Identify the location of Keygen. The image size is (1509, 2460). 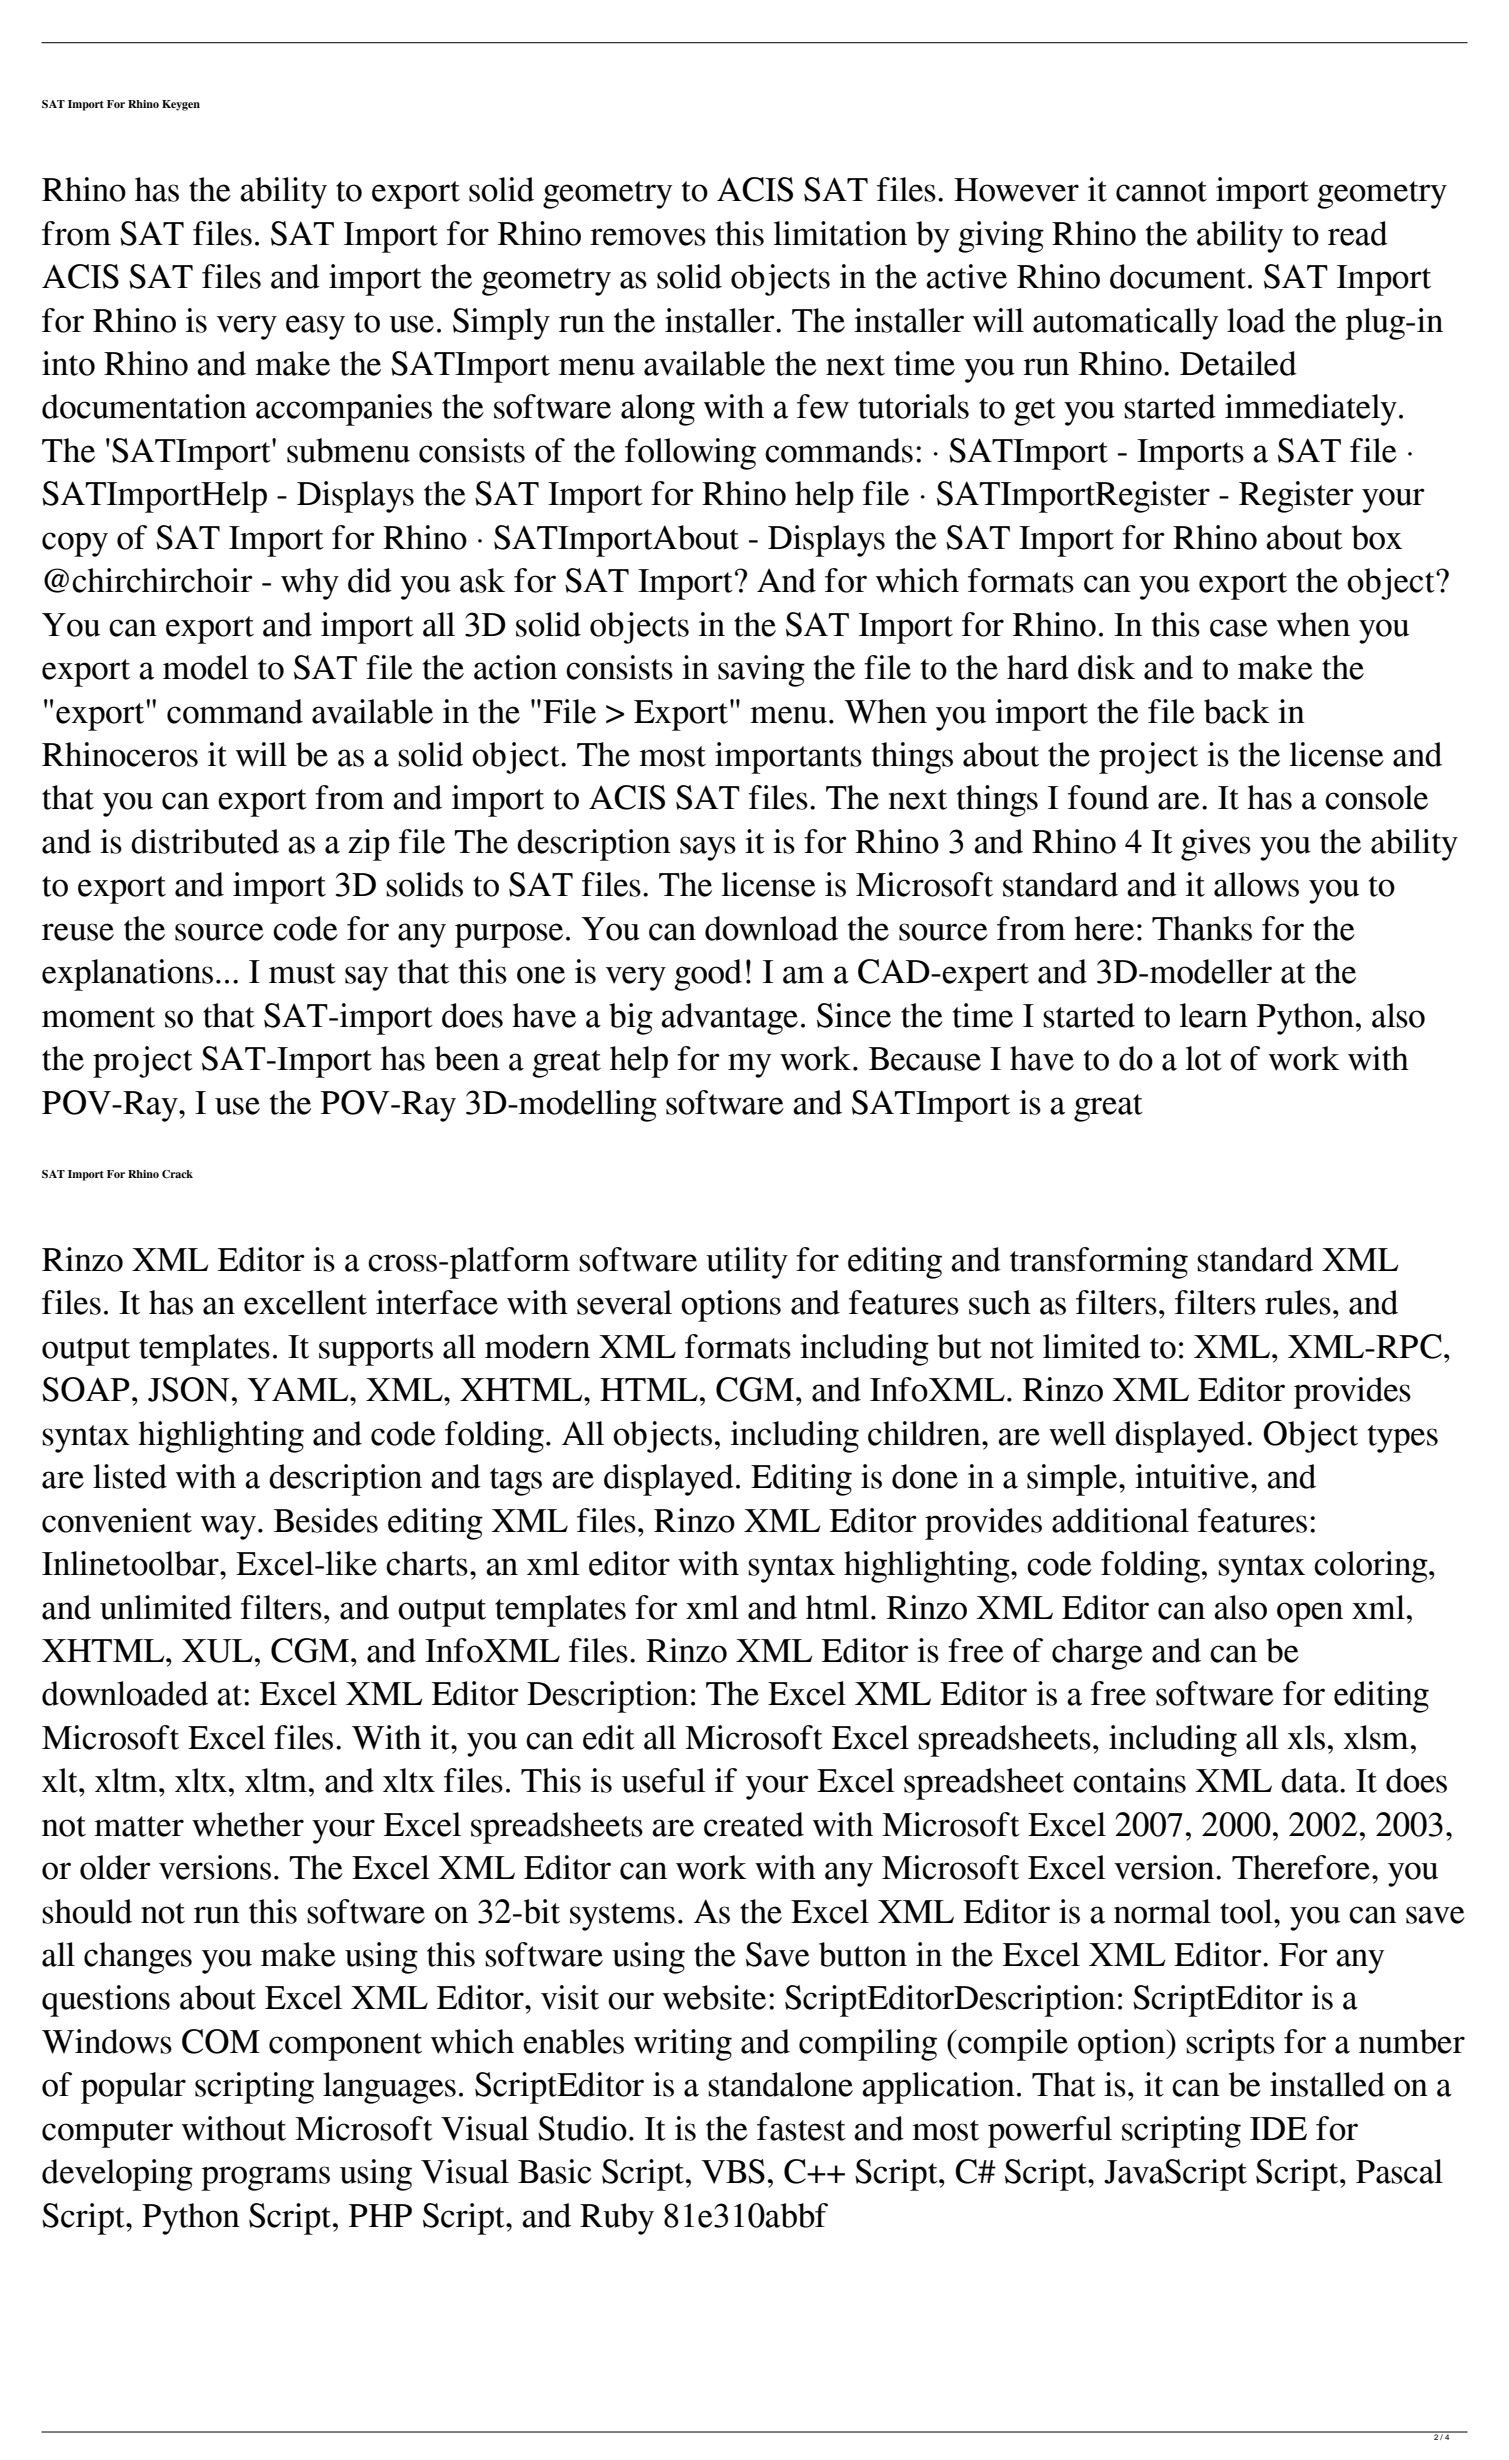
(181, 105).
